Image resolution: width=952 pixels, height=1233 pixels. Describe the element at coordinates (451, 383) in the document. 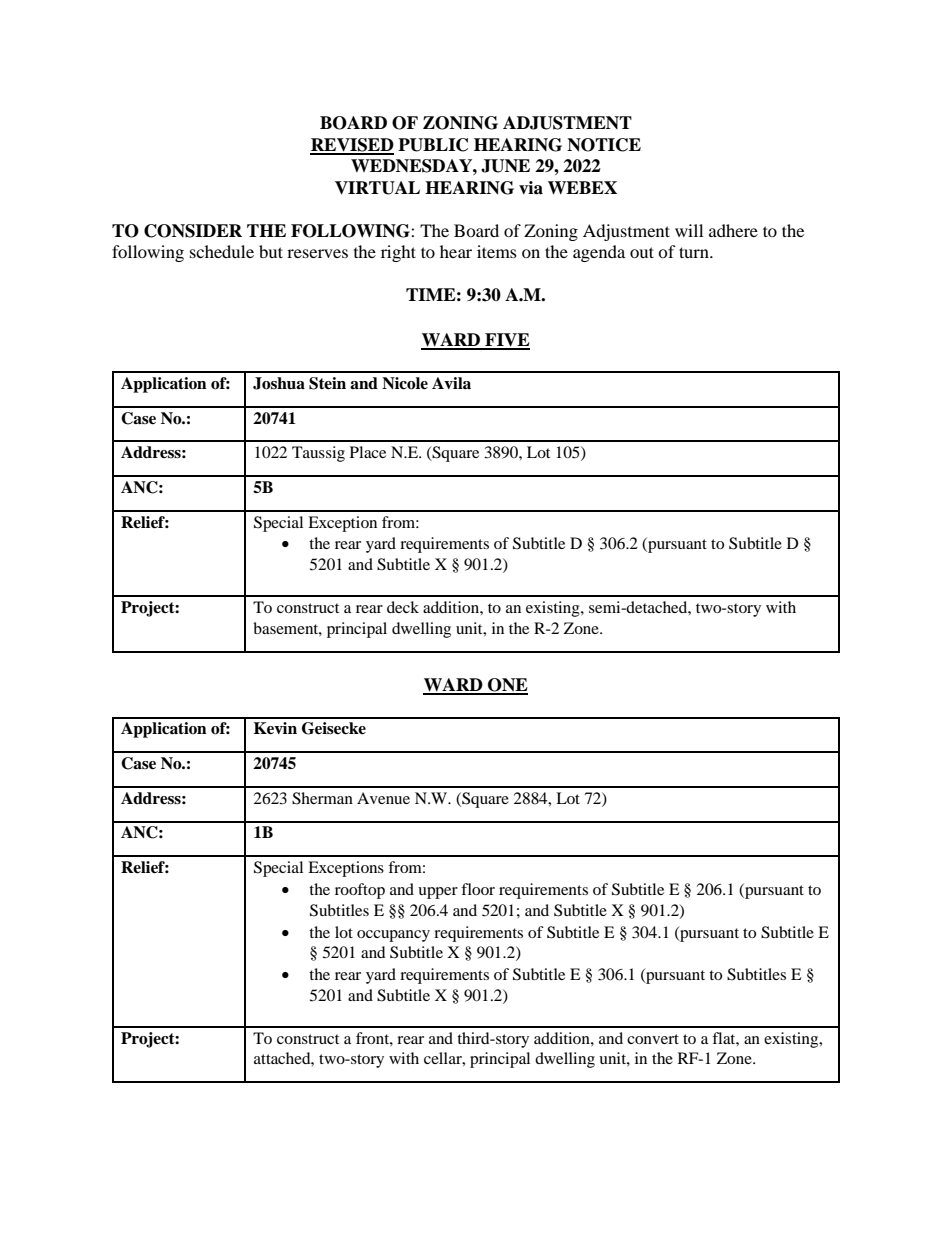

I see `Avila` at that location.
